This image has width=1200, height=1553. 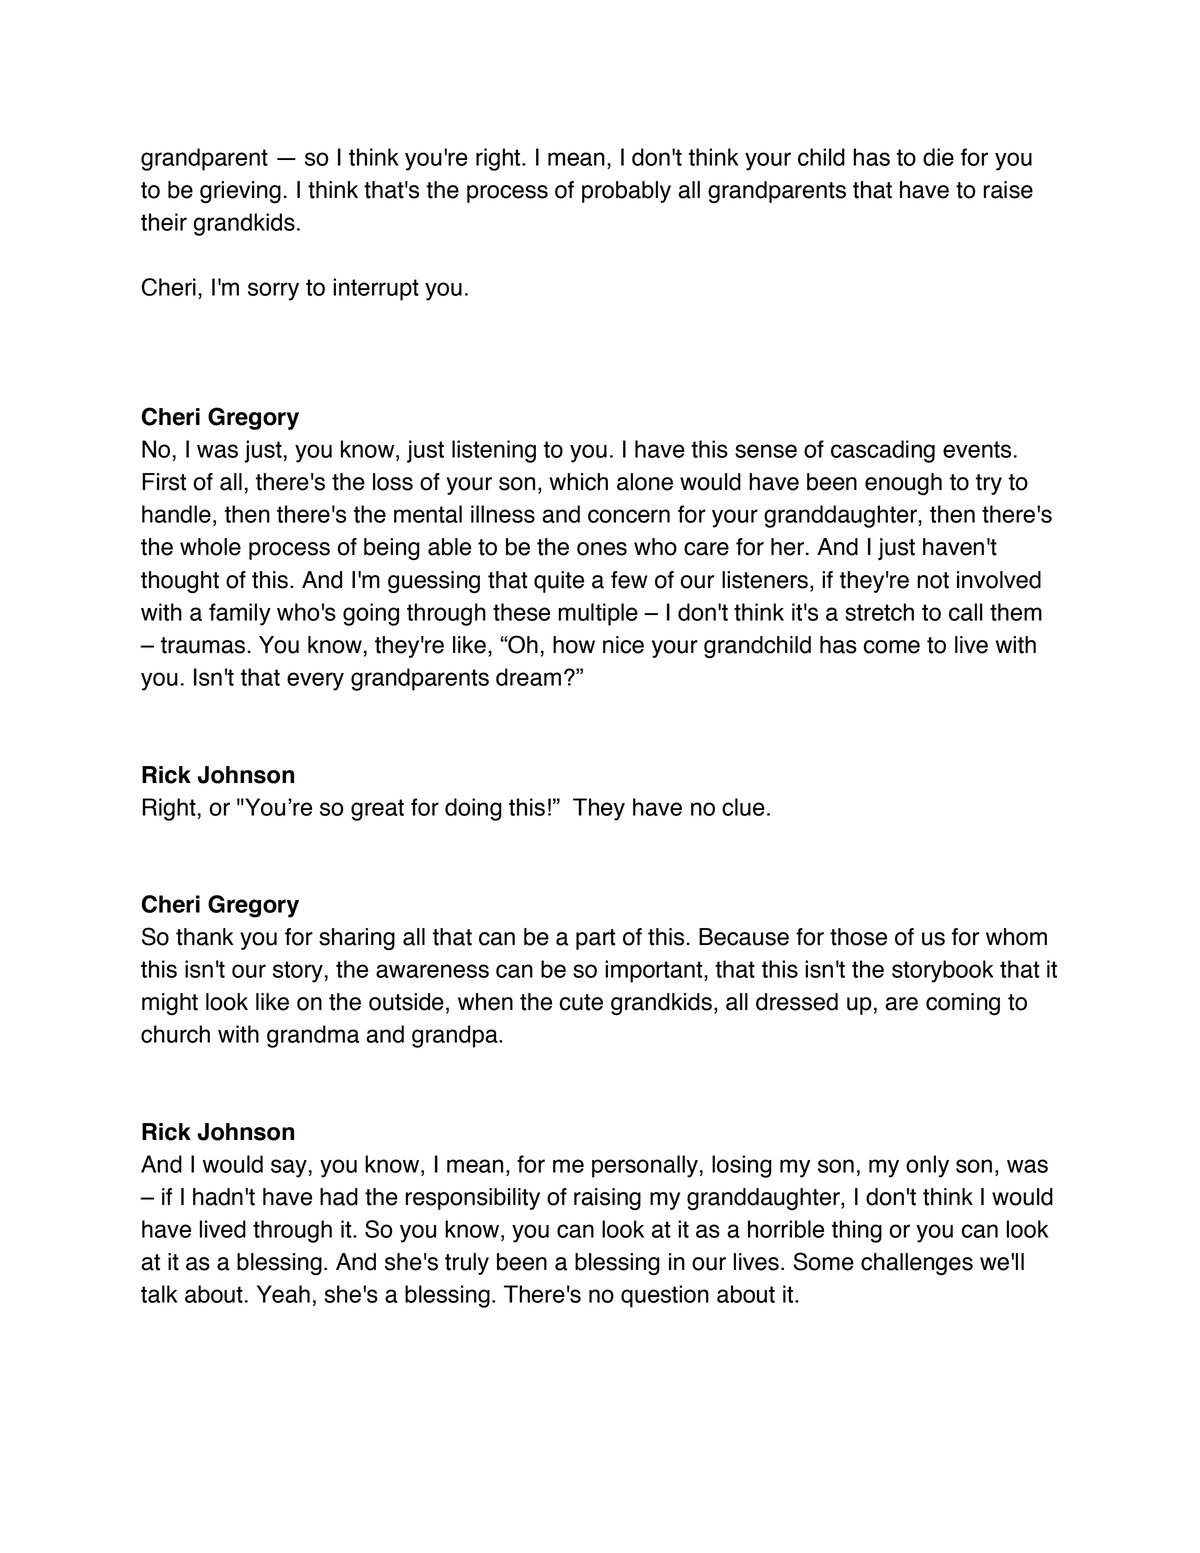 I want to click on dream, so click(x=528, y=677).
